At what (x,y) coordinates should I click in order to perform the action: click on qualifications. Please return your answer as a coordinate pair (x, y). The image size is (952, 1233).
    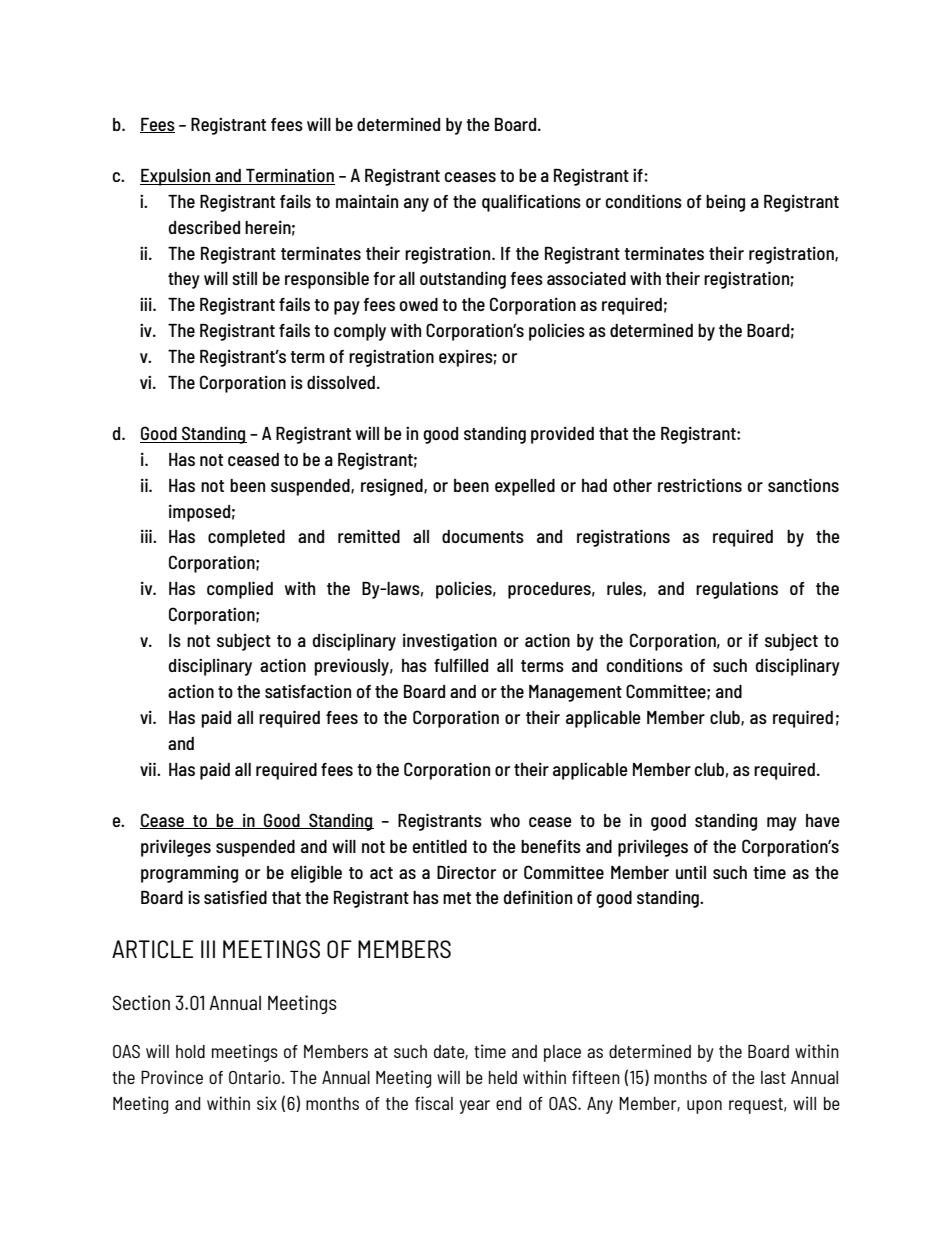
    Looking at the image, I should click on (531, 203).
